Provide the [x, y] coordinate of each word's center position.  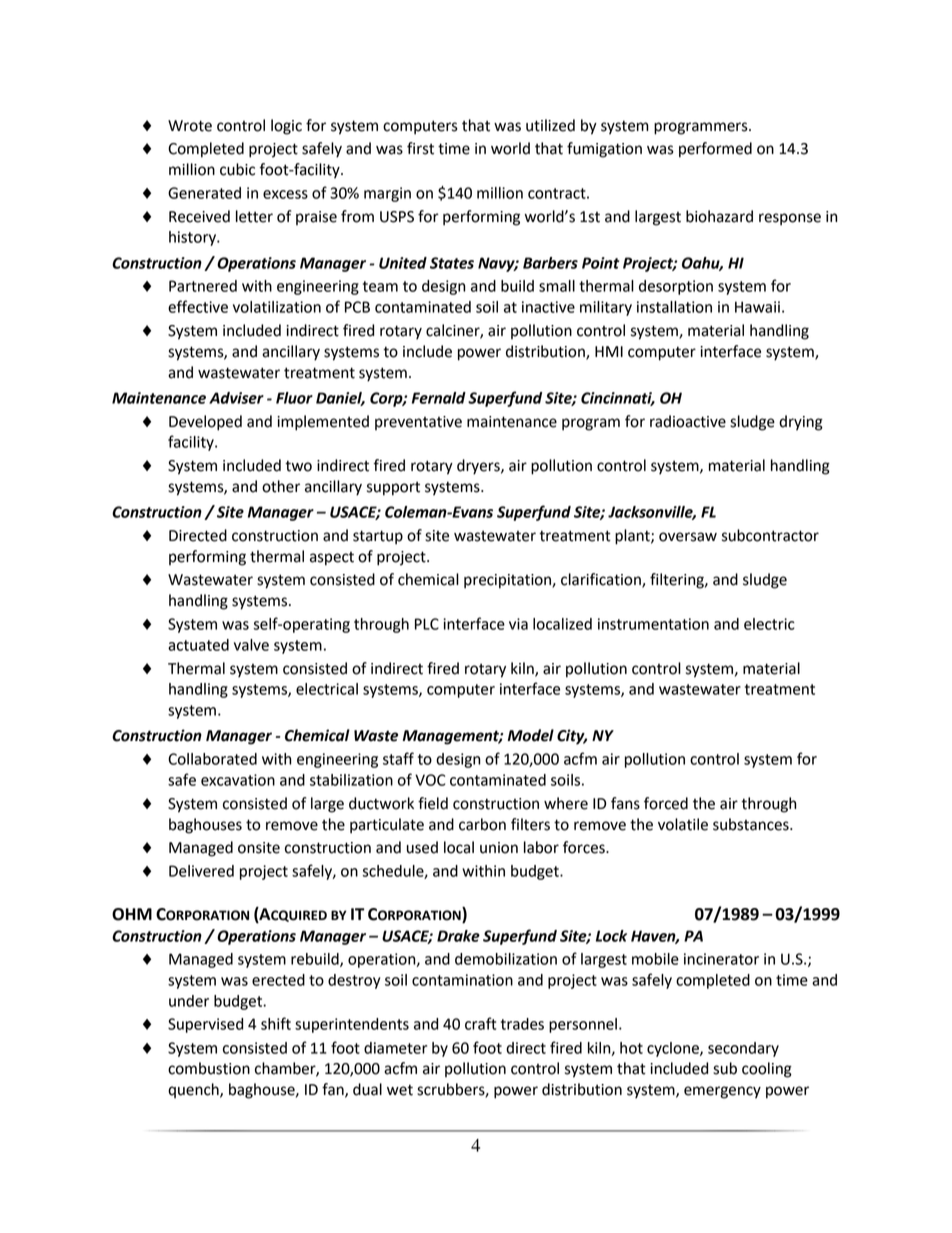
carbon [482, 824]
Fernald [439, 398]
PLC [427, 624]
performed [715, 150]
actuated [198, 645]
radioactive [688, 421]
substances [752, 824]
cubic [237, 169]
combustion [209, 1068]
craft [480, 1023]
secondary [743, 1049]
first [420, 148]
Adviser [236, 398]
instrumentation [653, 624]
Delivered [201, 871]
